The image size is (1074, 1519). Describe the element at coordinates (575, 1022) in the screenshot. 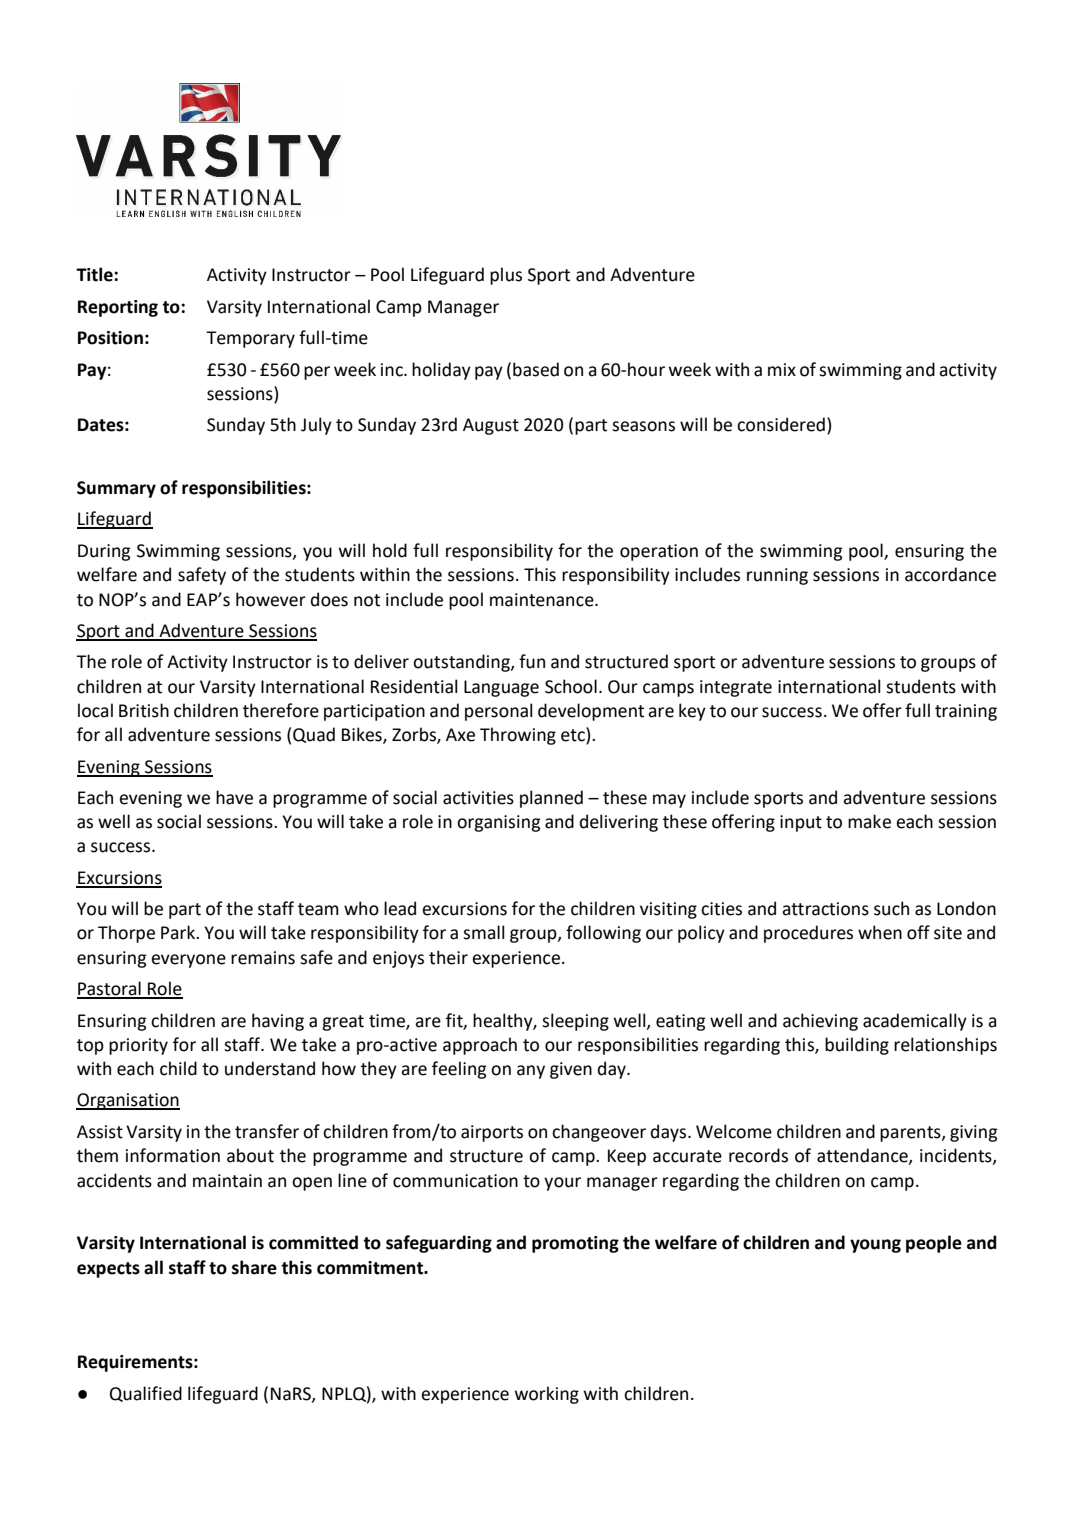

I see `sleeping` at that location.
